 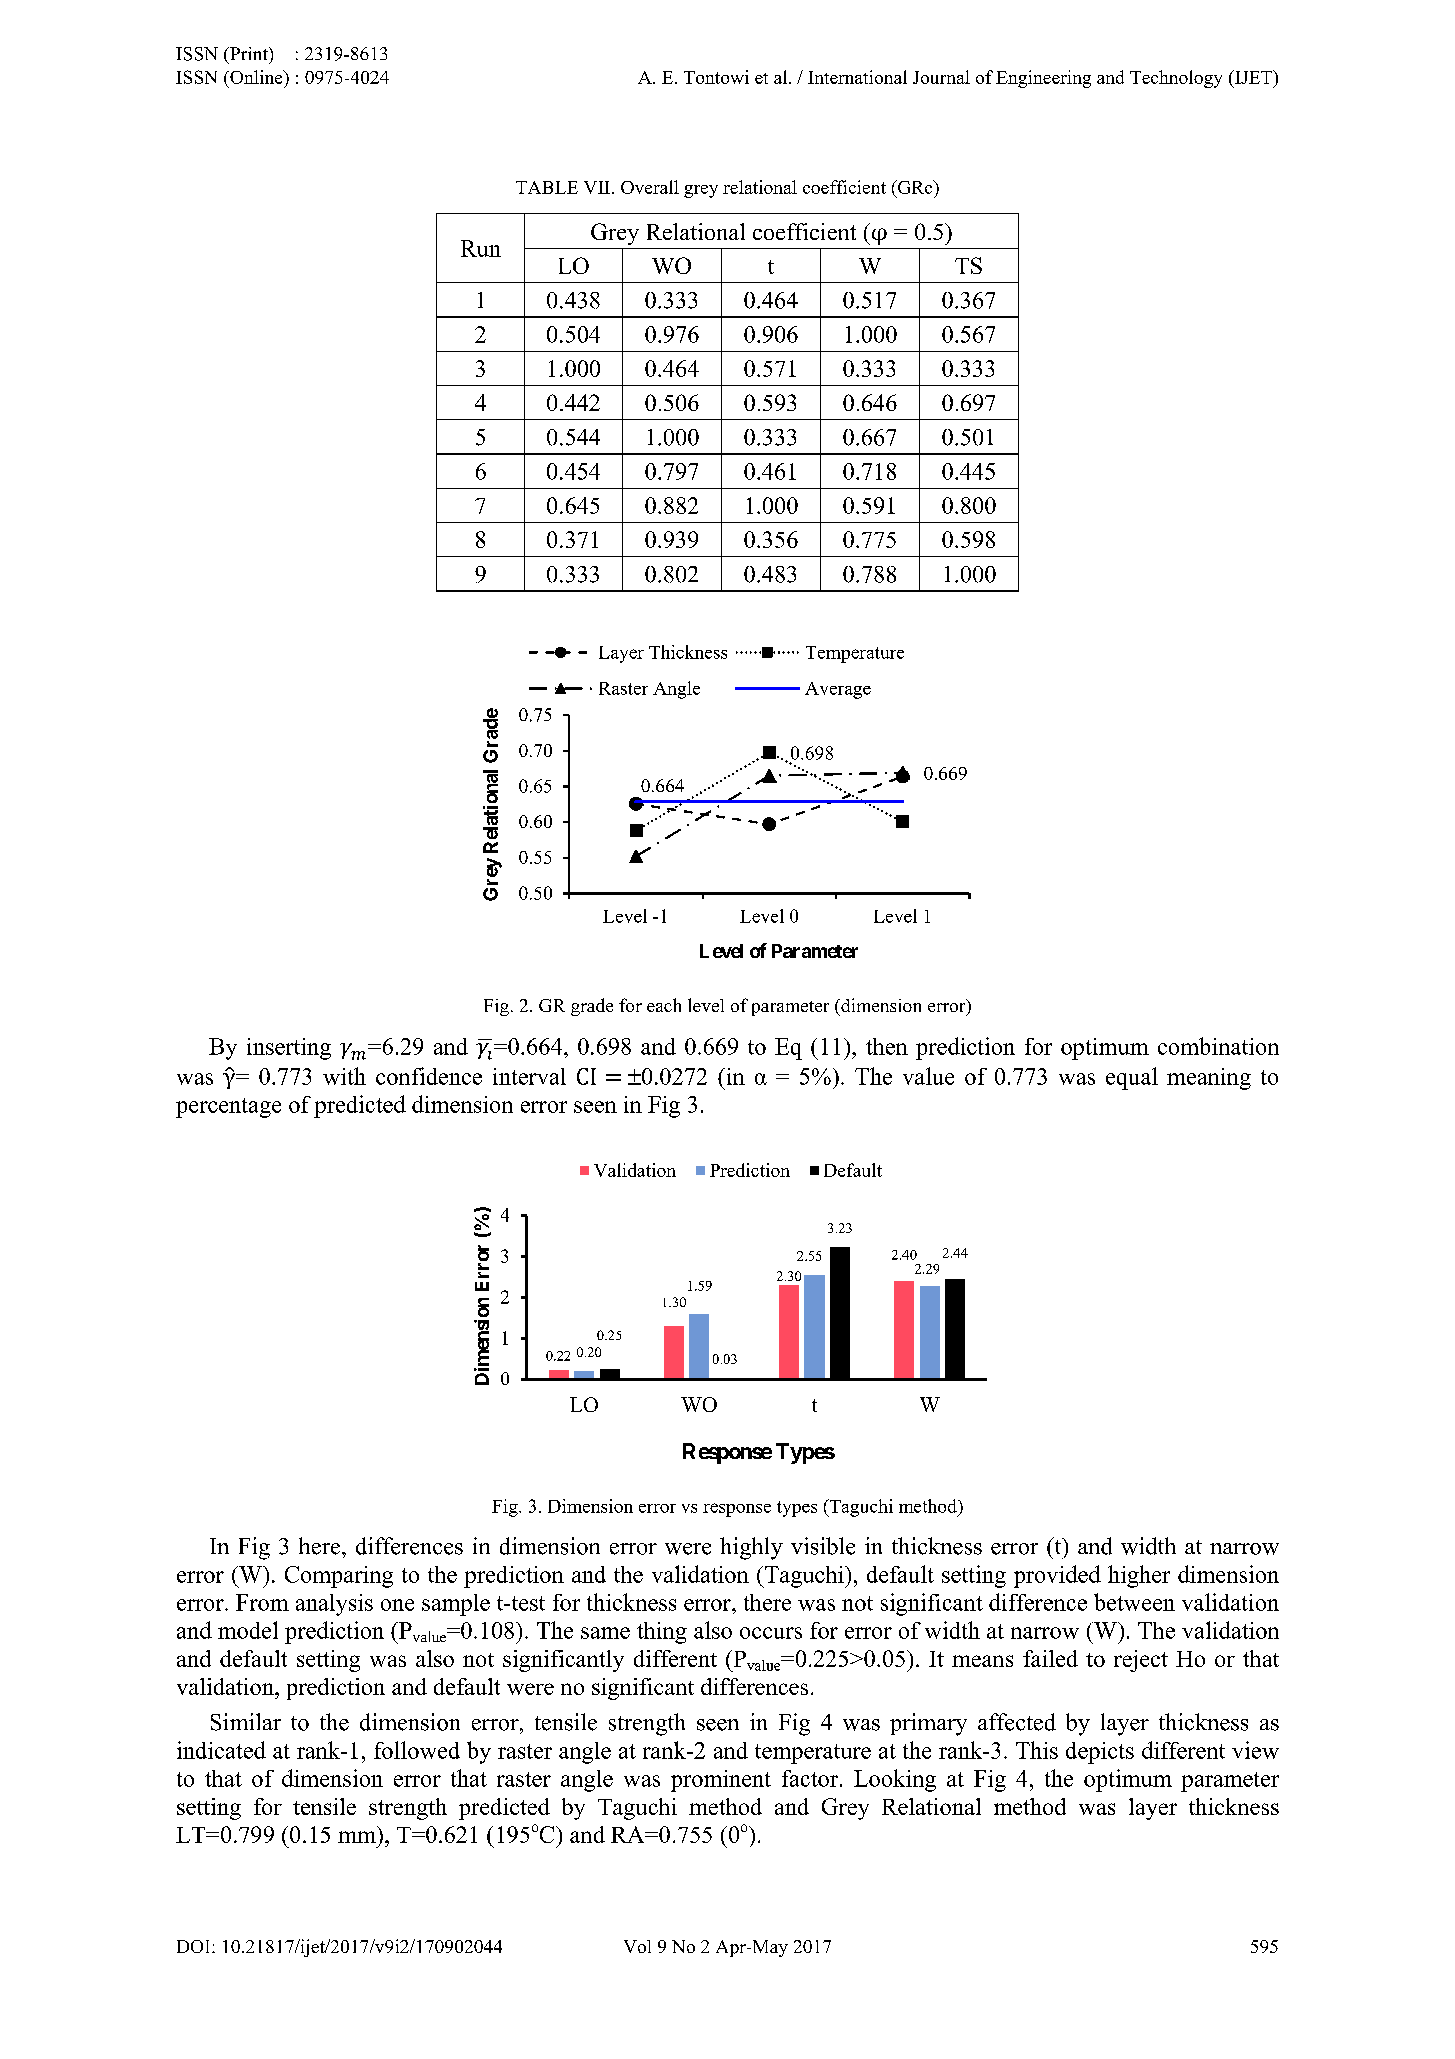 I want to click on Engineering, so click(x=1043, y=79).
